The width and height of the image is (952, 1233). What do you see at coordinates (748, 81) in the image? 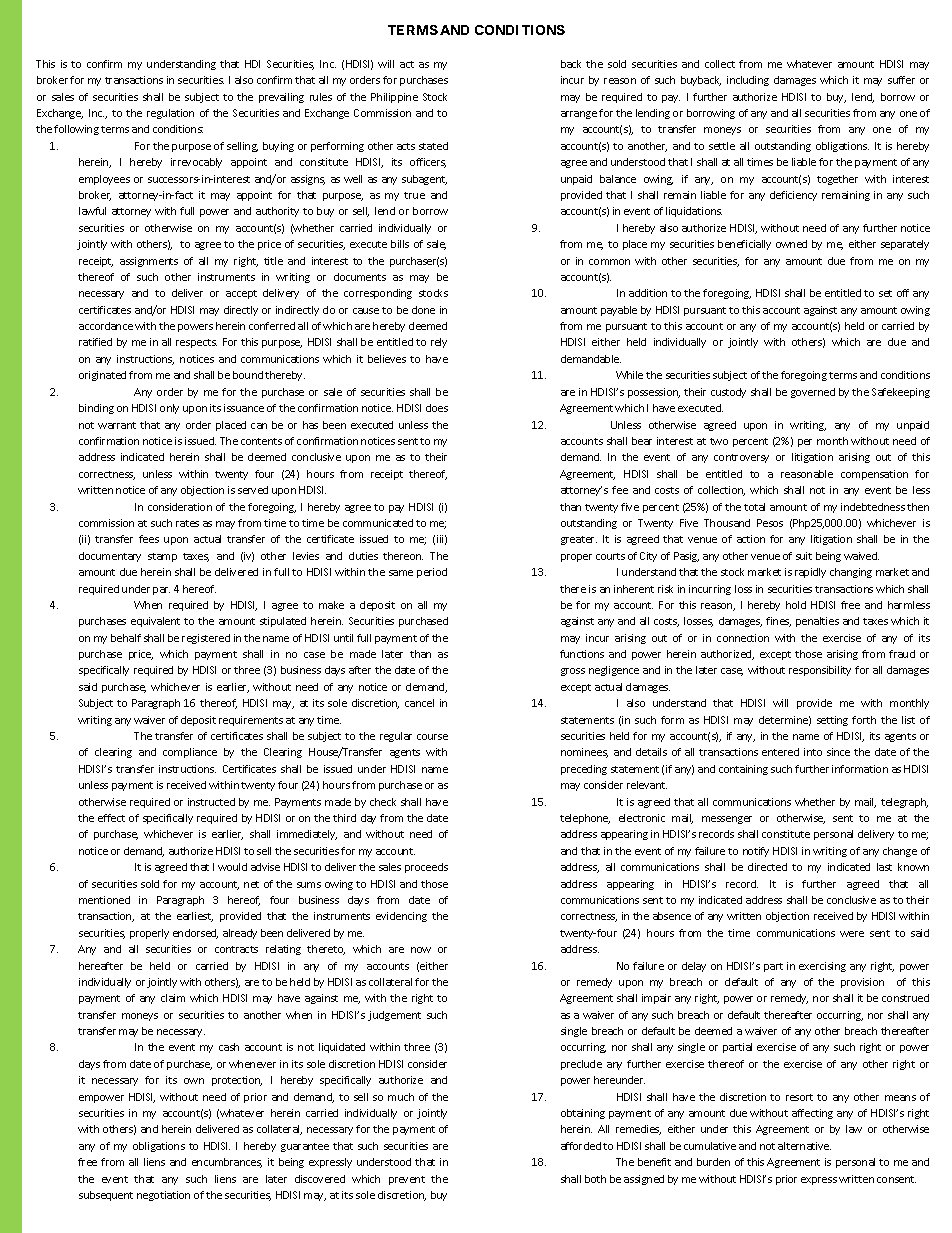
I see `including` at bounding box center [748, 81].
